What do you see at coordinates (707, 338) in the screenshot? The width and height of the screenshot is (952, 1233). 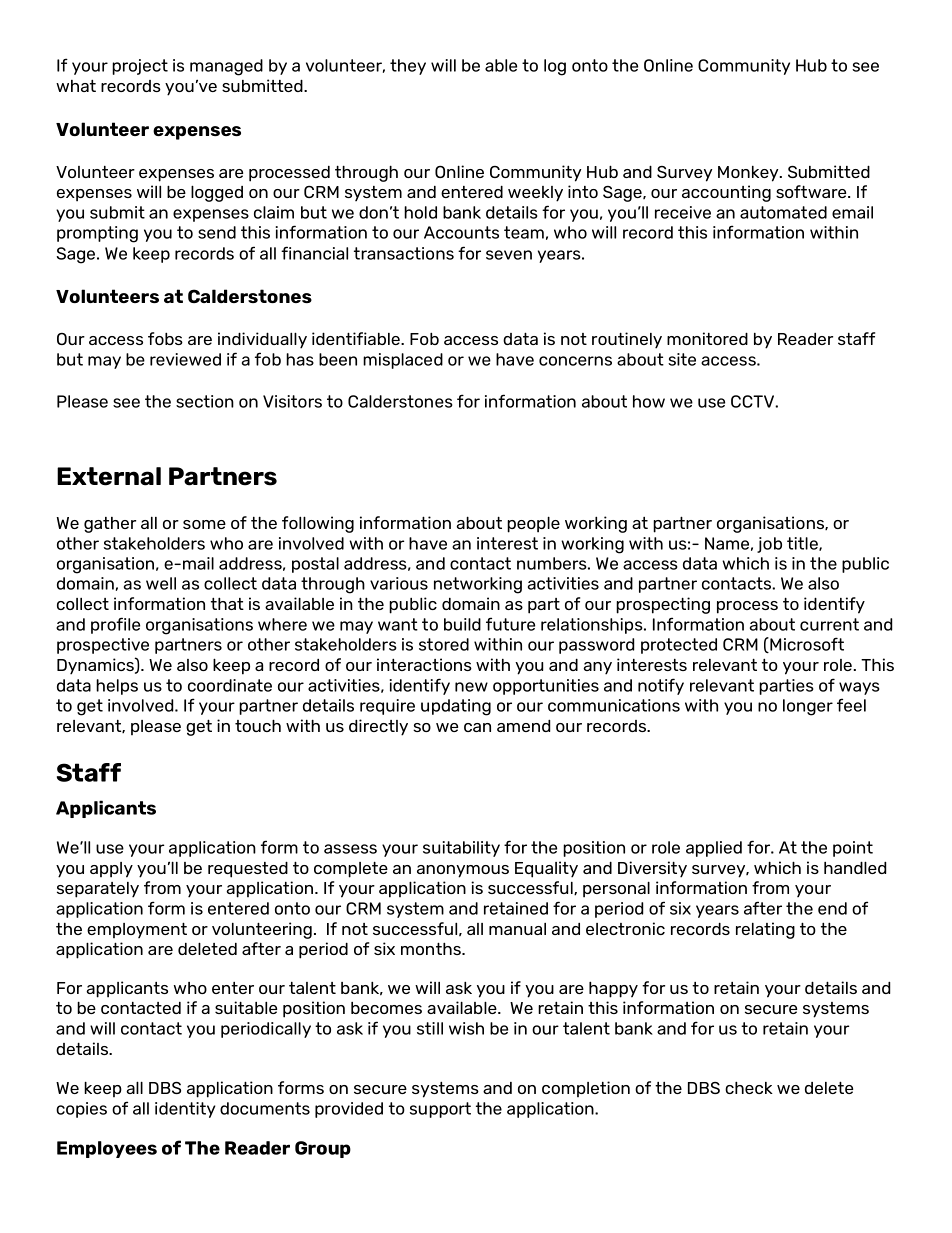 I see `monitored` at bounding box center [707, 338].
